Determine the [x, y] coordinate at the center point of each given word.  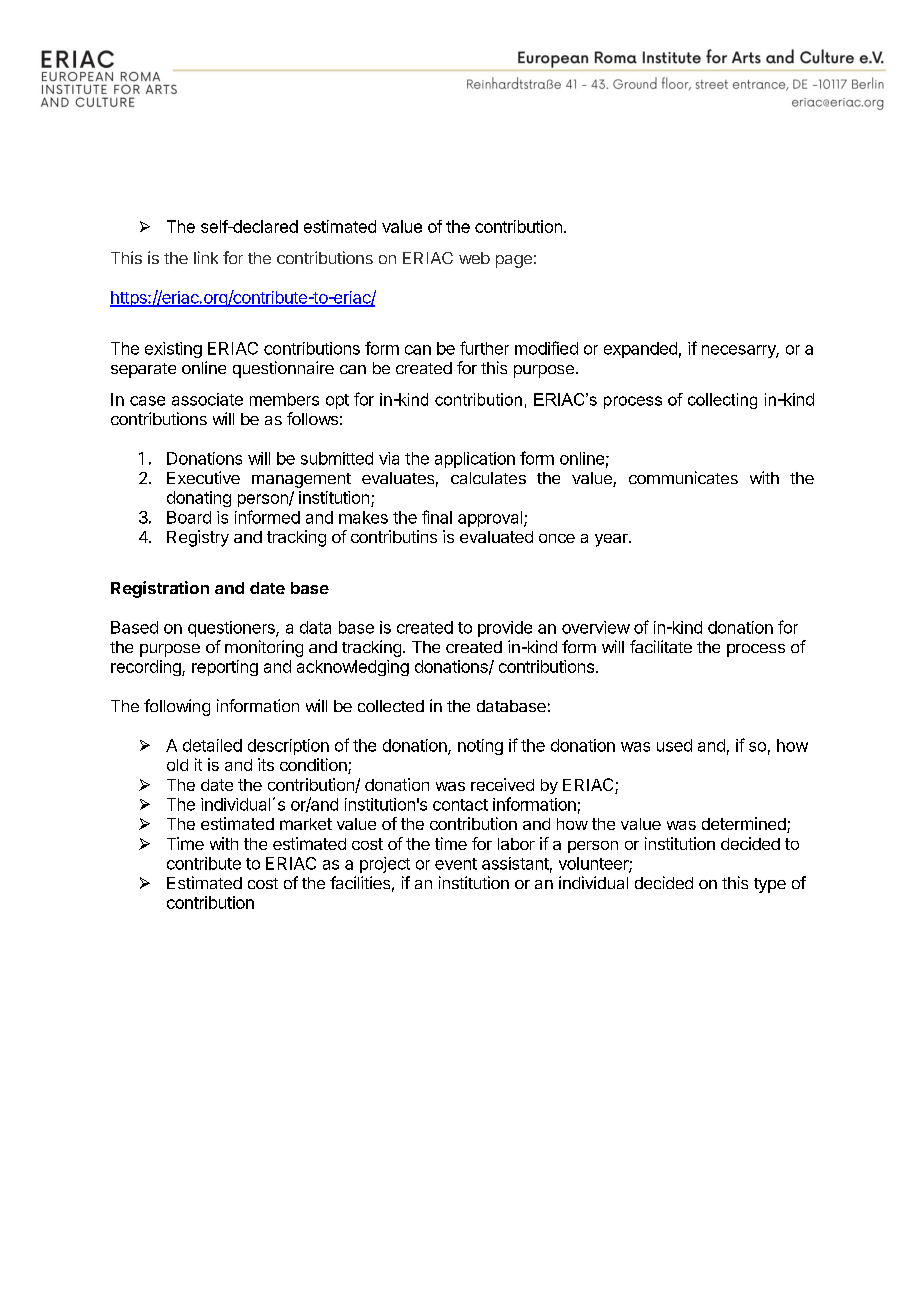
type [770, 885]
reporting [225, 668]
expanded [640, 350]
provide [505, 629]
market [306, 824]
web [474, 258]
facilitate [661, 646]
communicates [683, 477]
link [206, 257]
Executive [203, 477]
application [475, 460]
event [456, 864]
